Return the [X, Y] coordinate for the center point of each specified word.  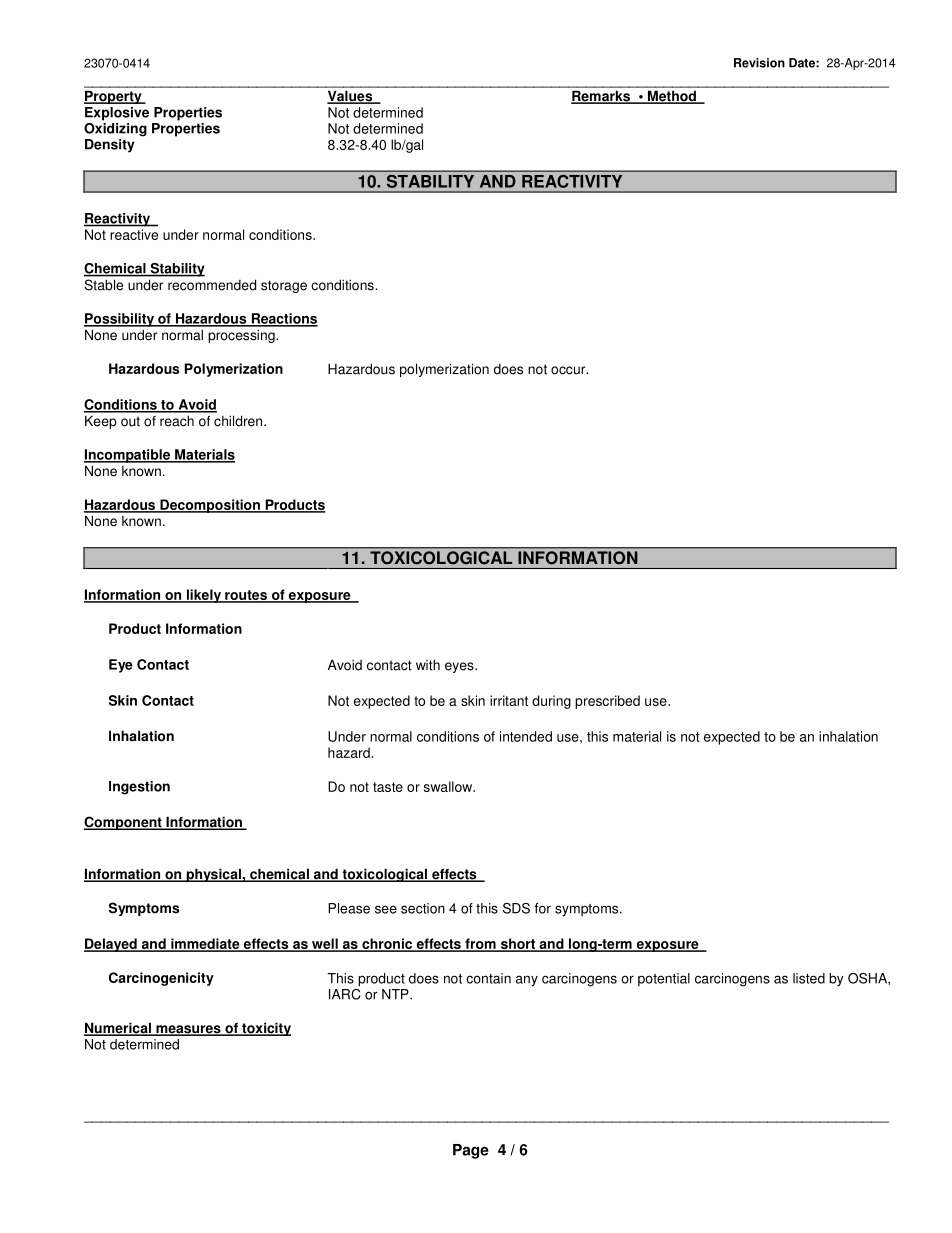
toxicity [265, 1029]
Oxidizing [115, 128]
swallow [449, 786]
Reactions [283, 319]
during [551, 702]
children [239, 421]
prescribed [607, 702]
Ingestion [139, 788]
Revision [759, 63]
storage [284, 286]
